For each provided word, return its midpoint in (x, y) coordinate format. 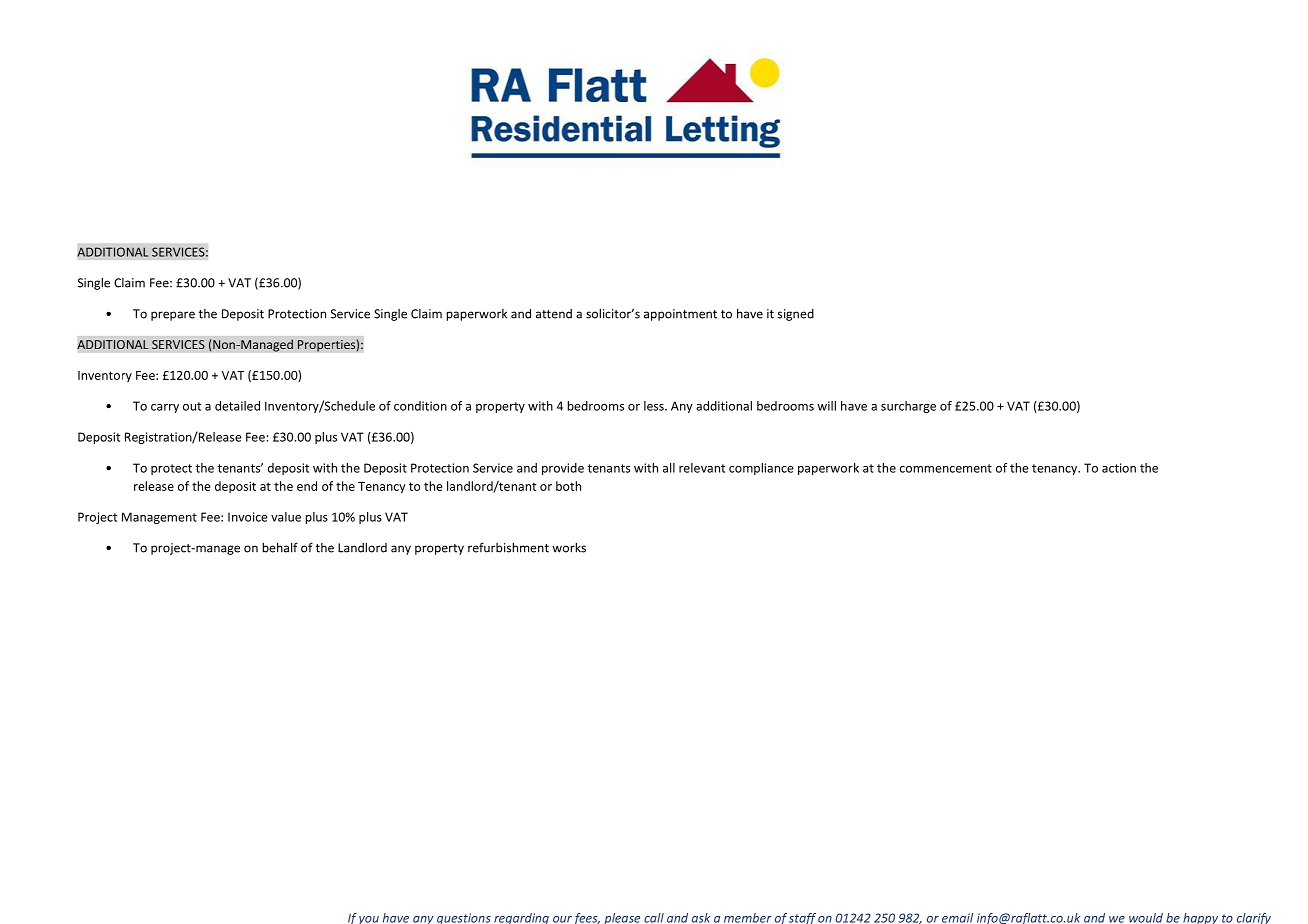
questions (464, 918)
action (1119, 468)
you (369, 920)
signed (796, 315)
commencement (946, 468)
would (1146, 918)
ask (701, 918)
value (286, 517)
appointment (680, 315)
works (569, 547)
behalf (280, 547)
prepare (173, 316)
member (748, 918)
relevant (702, 468)
